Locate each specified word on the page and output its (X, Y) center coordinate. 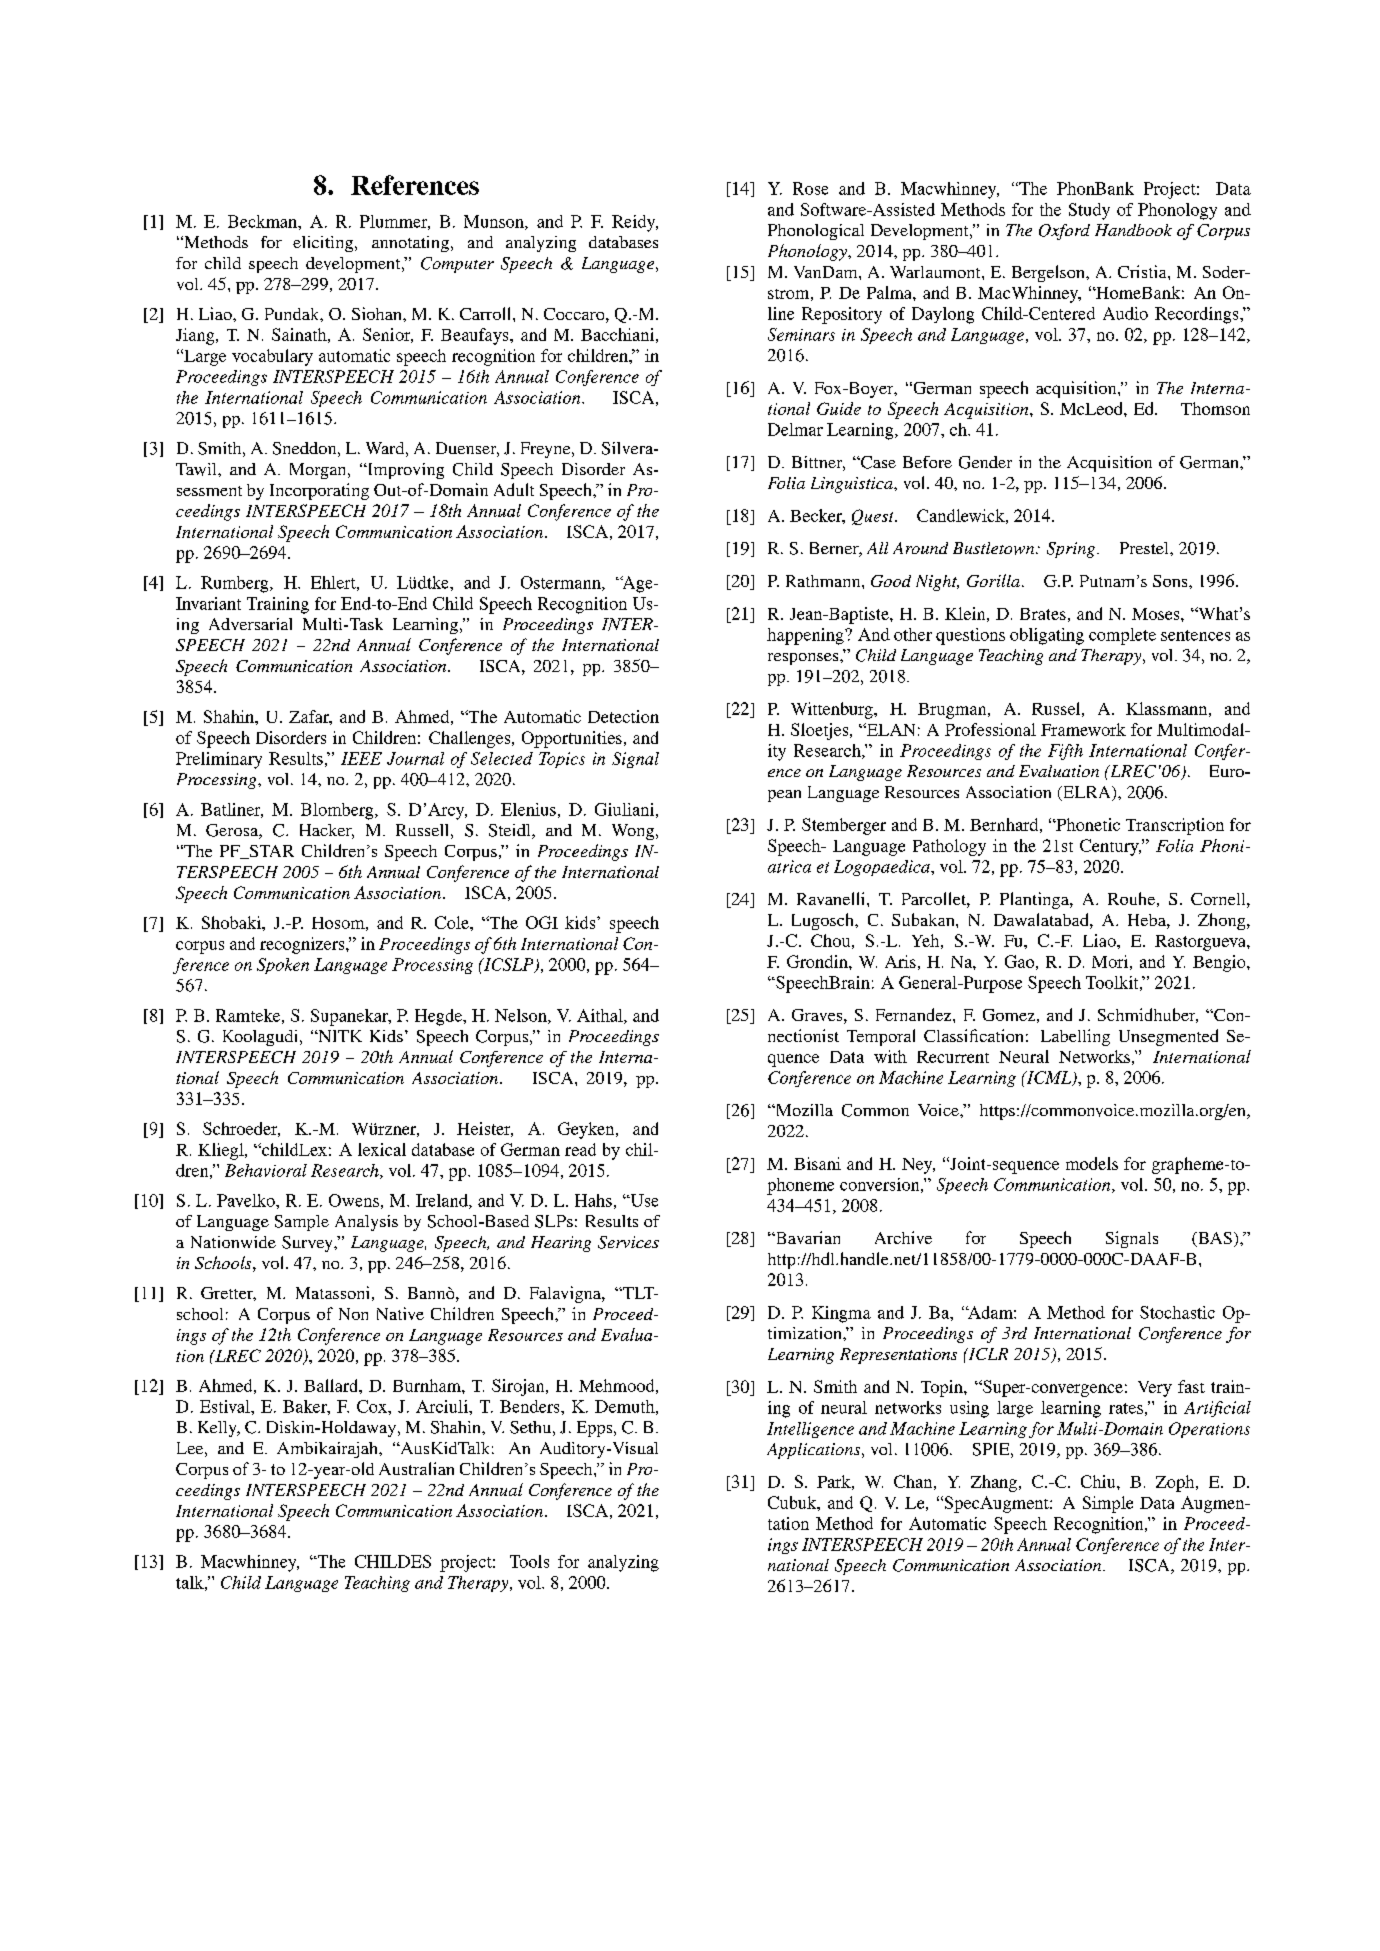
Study (1089, 211)
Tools (529, 1561)
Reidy (635, 223)
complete (1122, 636)
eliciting (324, 244)
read (580, 1149)
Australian (416, 1468)
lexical (382, 1149)
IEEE (361, 758)
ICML (1049, 1078)
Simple (1108, 1504)
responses (804, 659)
